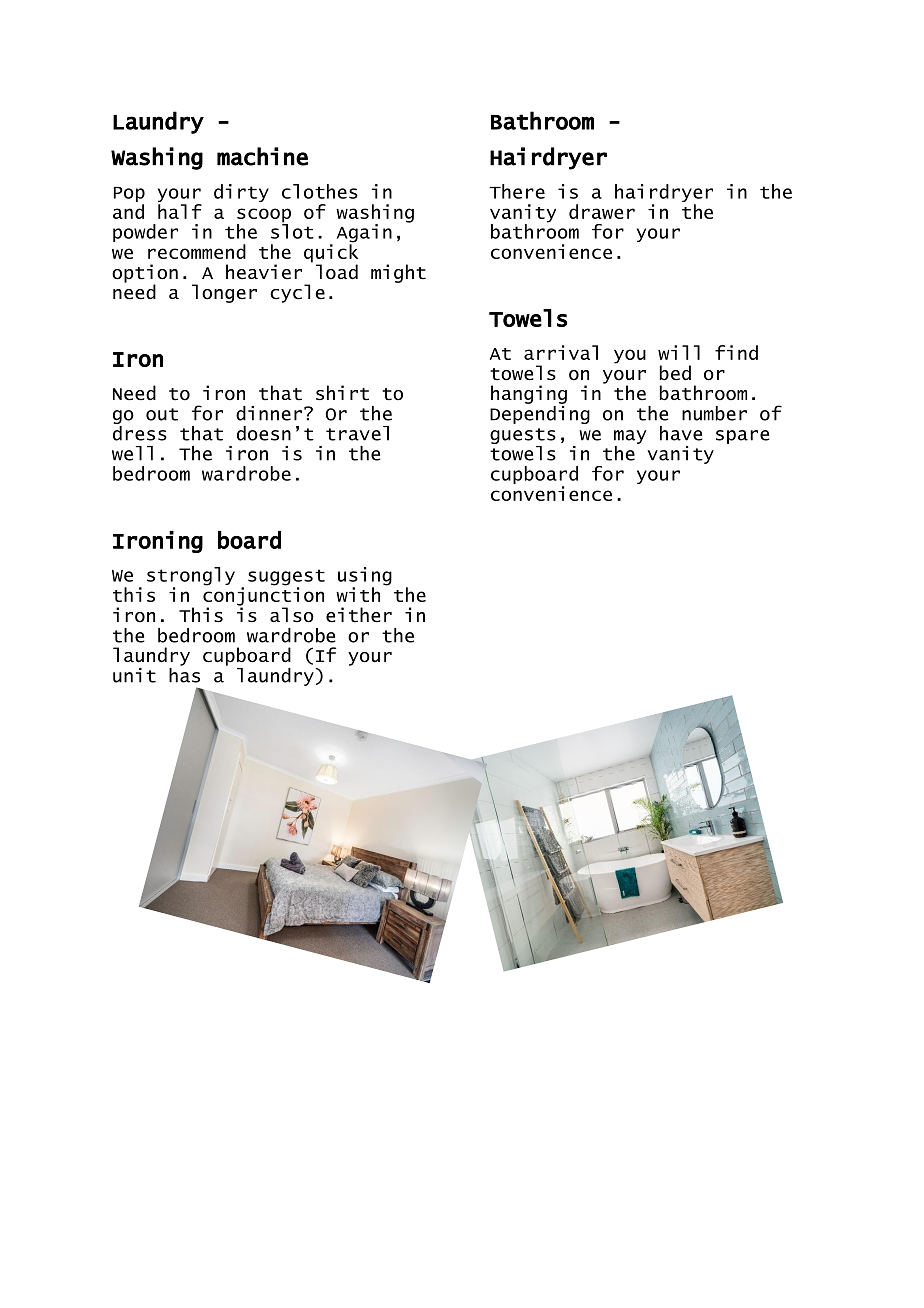 This screenshot has width=924, height=1308. Describe the element at coordinates (517, 191) in the screenshot. I see `There` at that location.
